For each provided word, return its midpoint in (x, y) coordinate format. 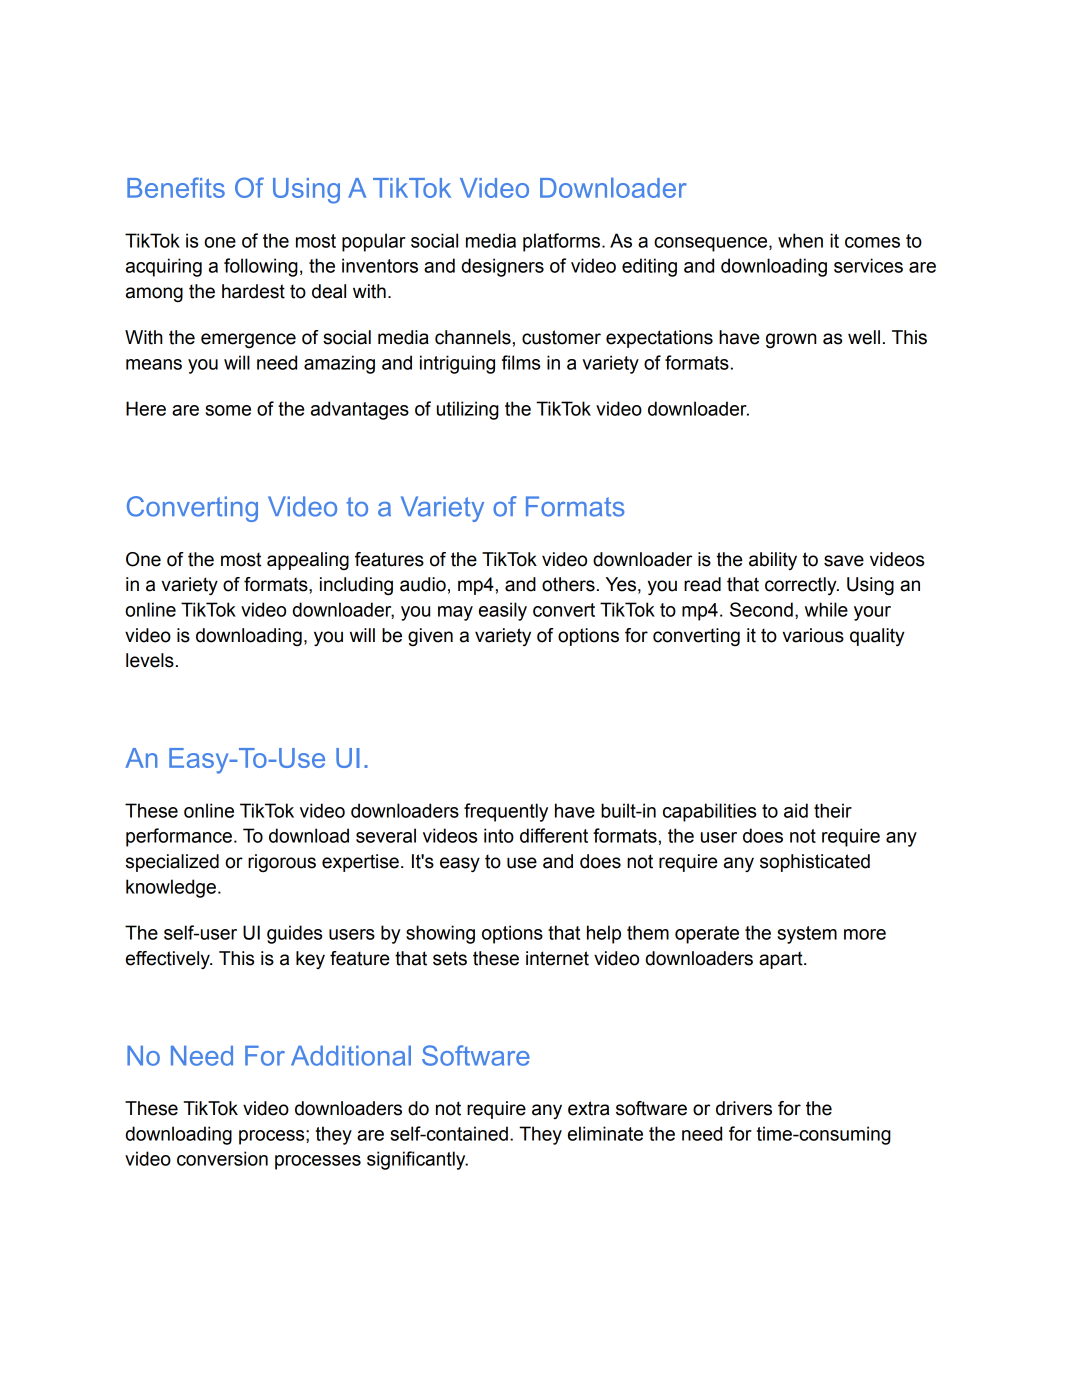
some (228, 410)
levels (150, 660)
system (807, 935)
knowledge (171, 888)
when (800, 240)
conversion (222, 1158)
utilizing (468, 410)
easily (503, 611)
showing (440, 934)
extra (588, 1108)
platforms (563, 242)
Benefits (176, 187)
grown (791, 340)
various (813, 635)
